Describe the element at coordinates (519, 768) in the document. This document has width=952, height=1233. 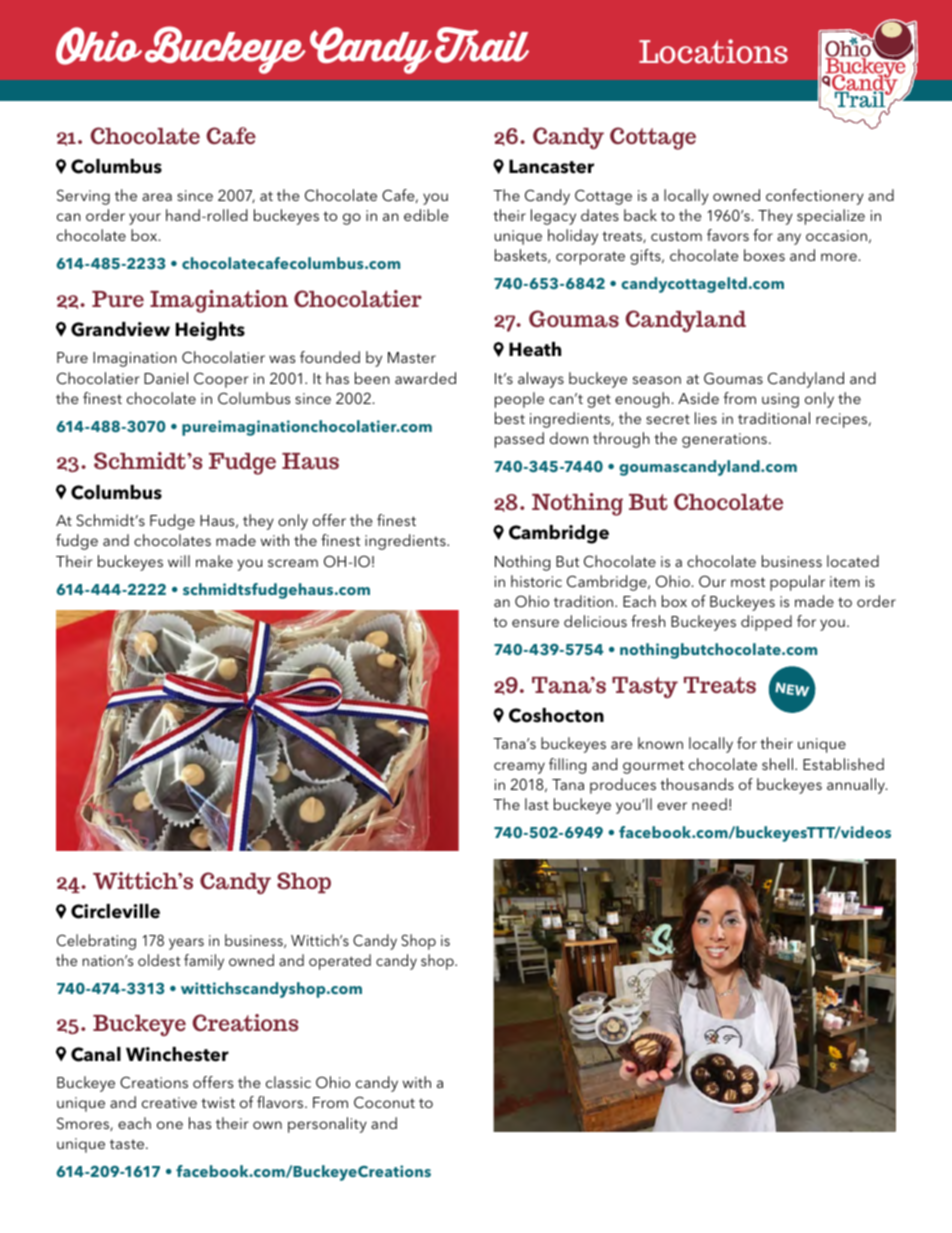
I see `creamy` at that location.
